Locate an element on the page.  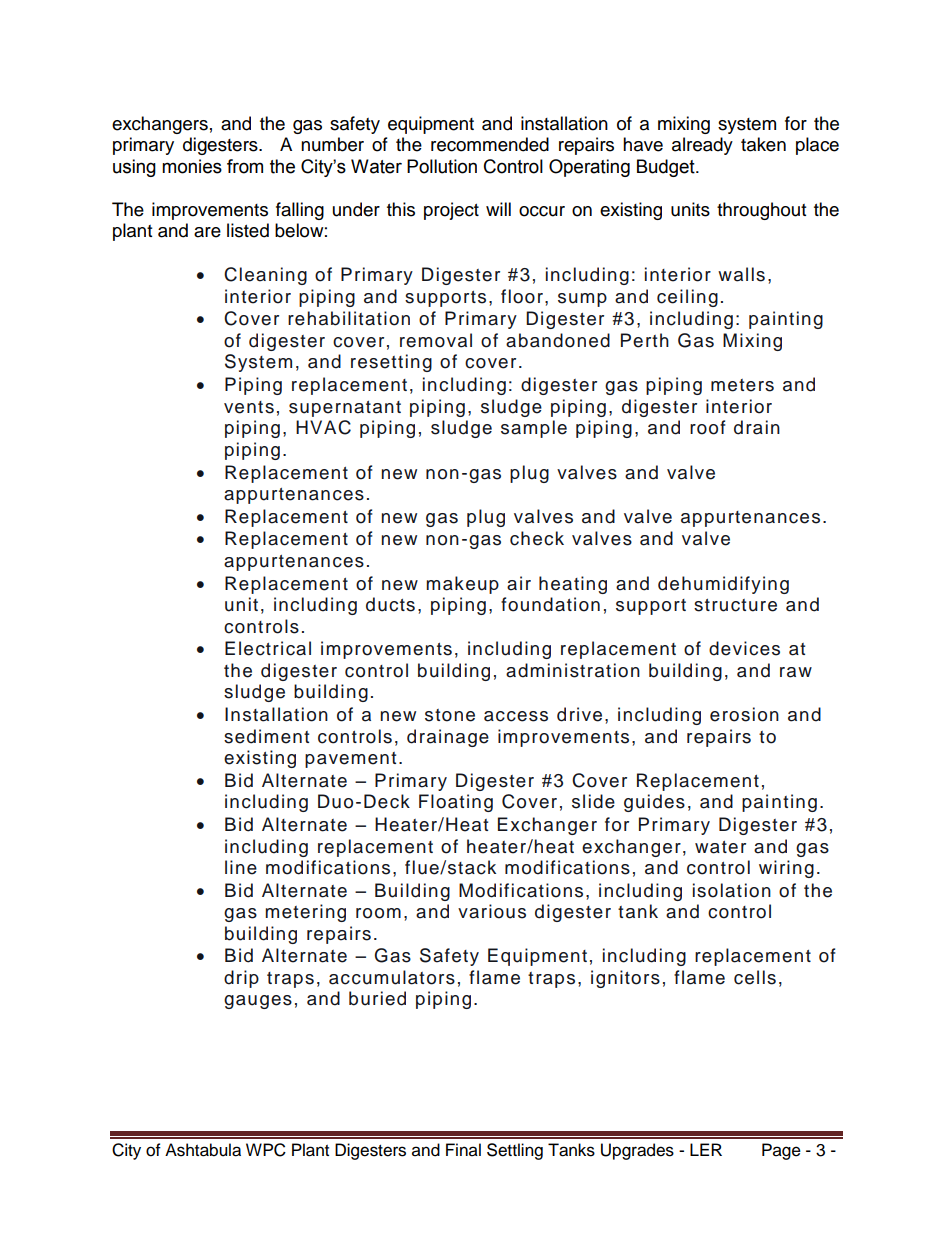
sample is located at coordinates (534, 429).
